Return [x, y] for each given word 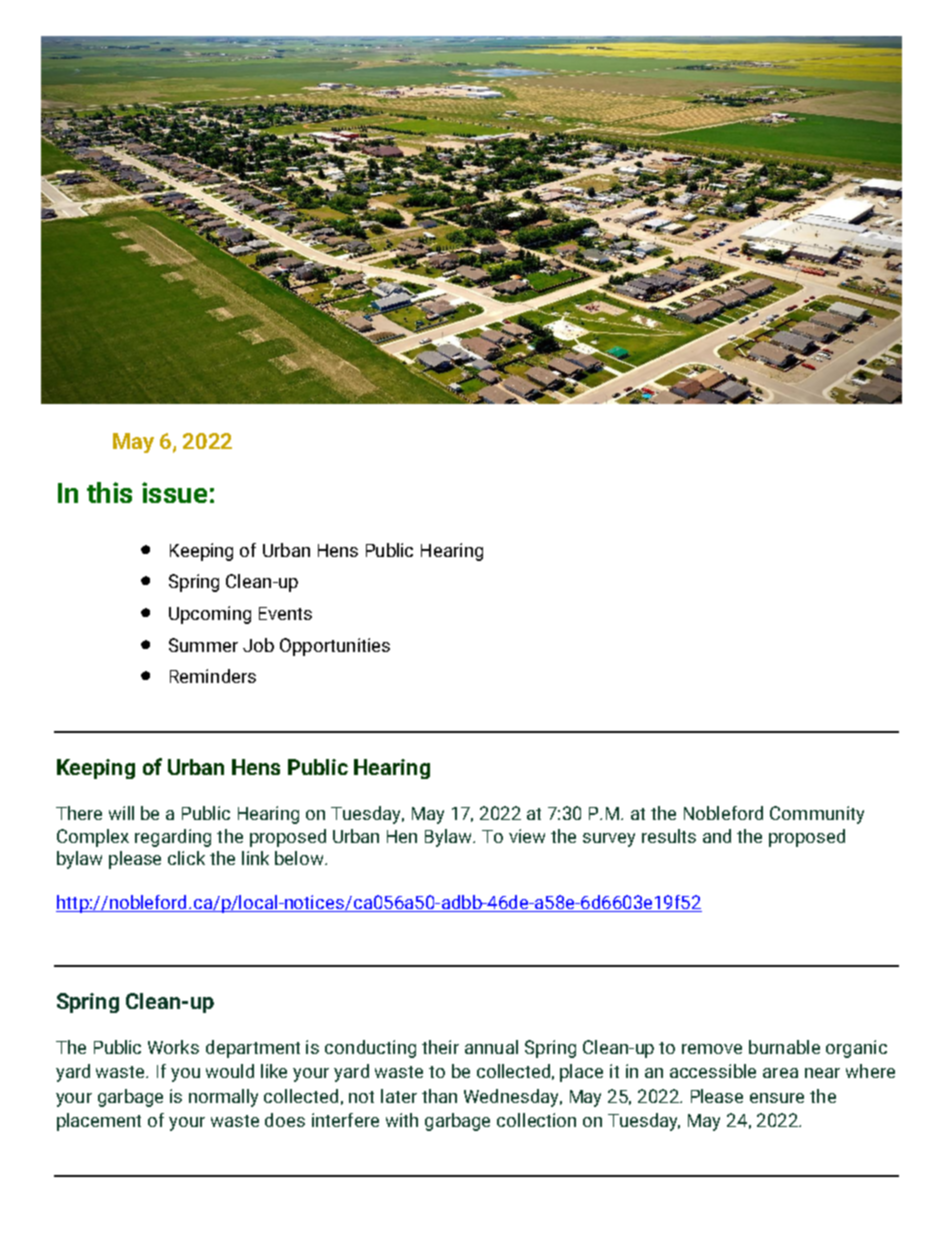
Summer [203, 645]
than [439, 1096]
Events [285, 613]
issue [174, 492]
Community [817, 815]
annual [491, 1047]
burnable [784, 1047]
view [527, 836]
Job [258, 645]
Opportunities [335, 647]
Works [173, 1047]
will [121, 813]
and [717, 836]
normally [223, 1098]
